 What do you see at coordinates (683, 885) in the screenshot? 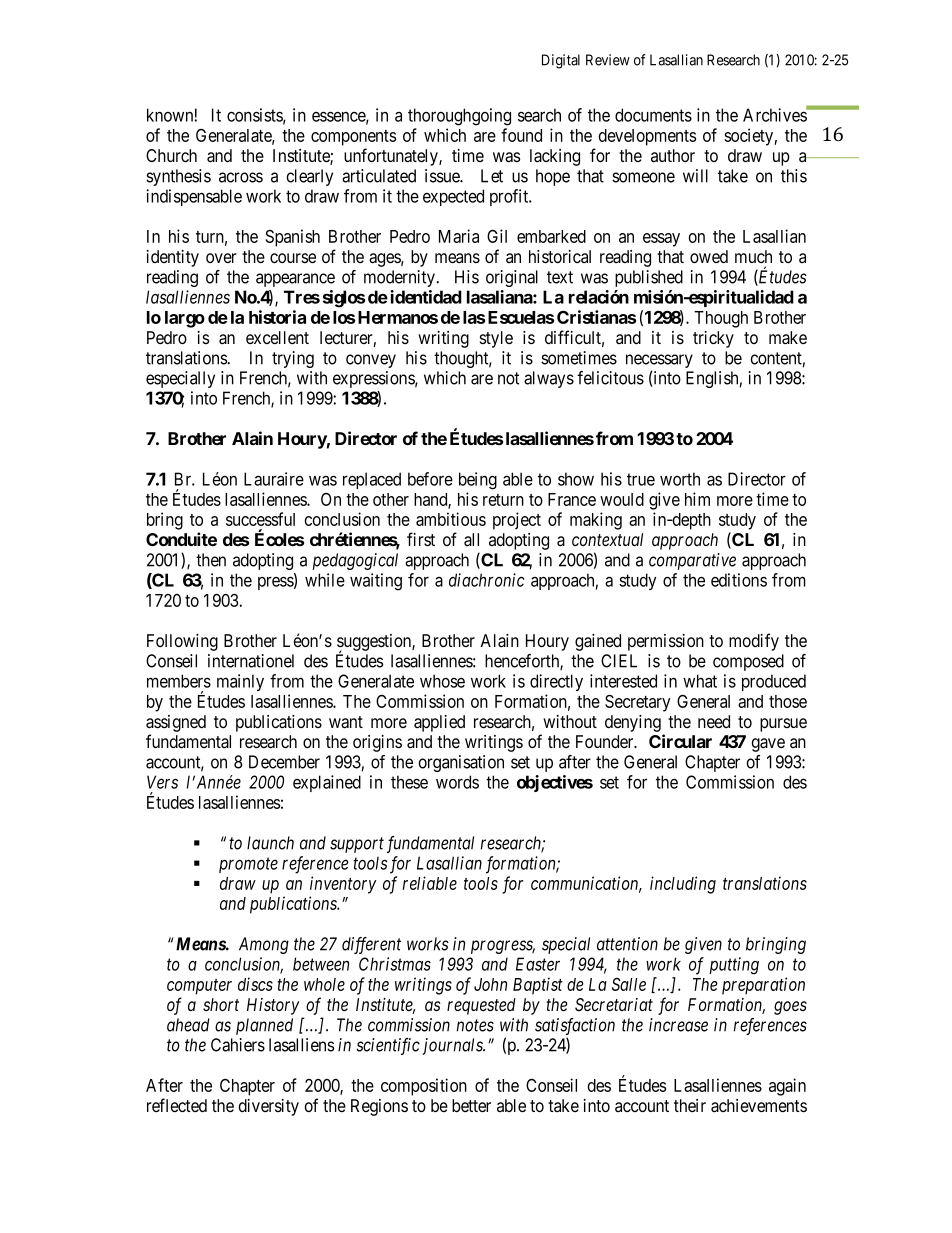
I see `including` at bounding box center [683, 885].
